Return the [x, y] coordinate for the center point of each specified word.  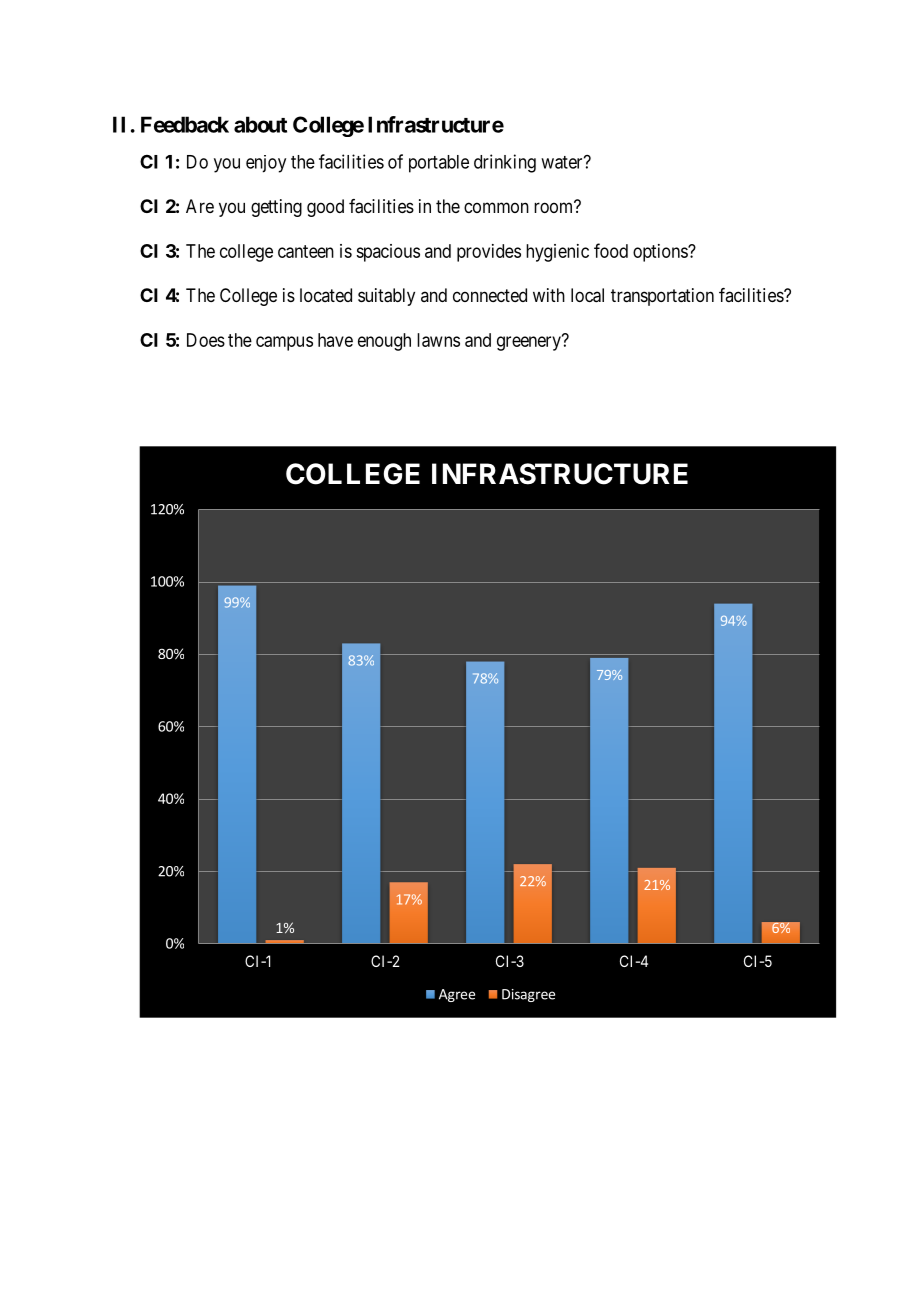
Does [206, 340]
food [611, 250]
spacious [388, 253]
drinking [505, 163]
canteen [306, 251]
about [260, 124]
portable [439, 164]
